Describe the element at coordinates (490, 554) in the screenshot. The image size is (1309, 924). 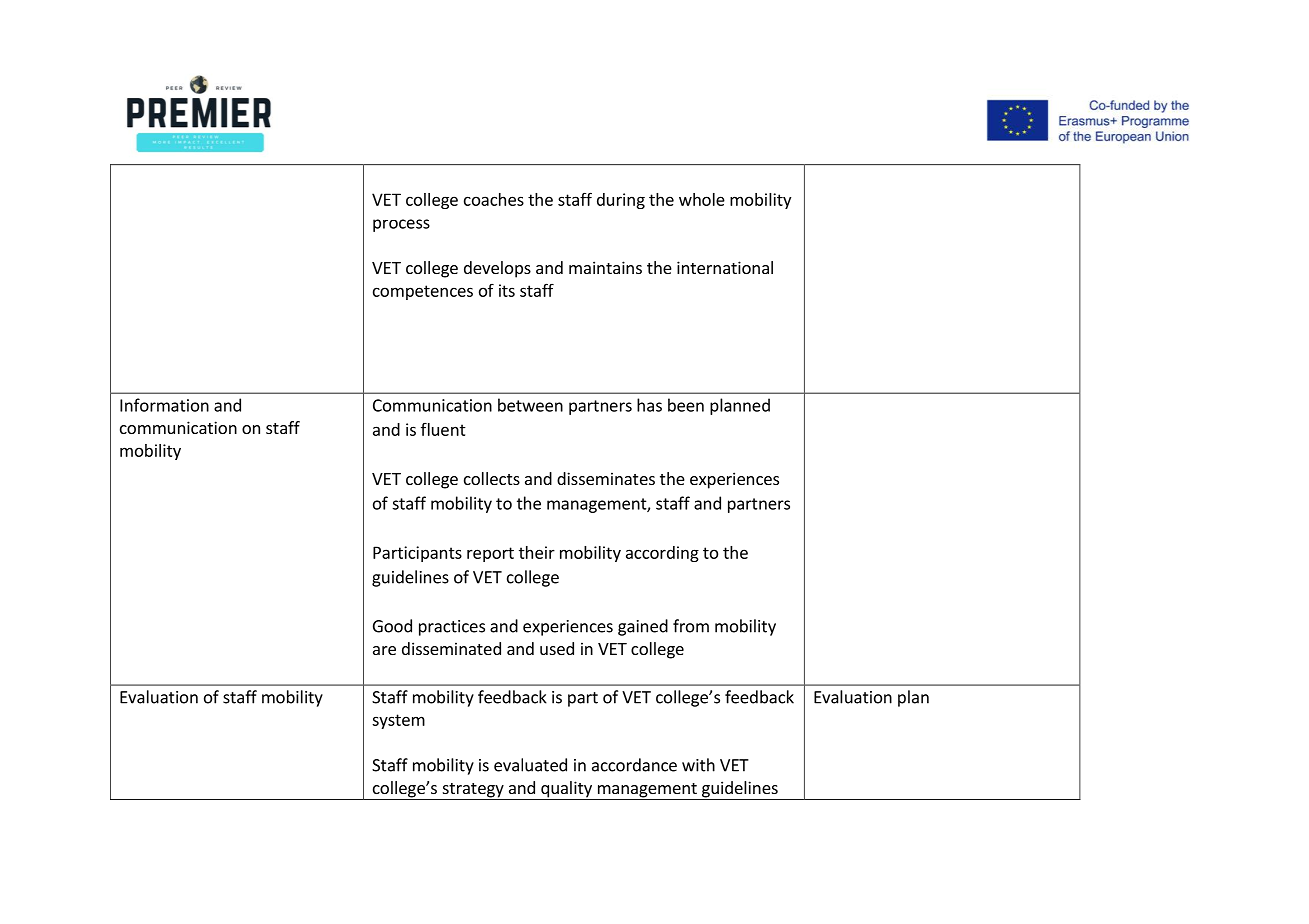
I see `report` at that location.
